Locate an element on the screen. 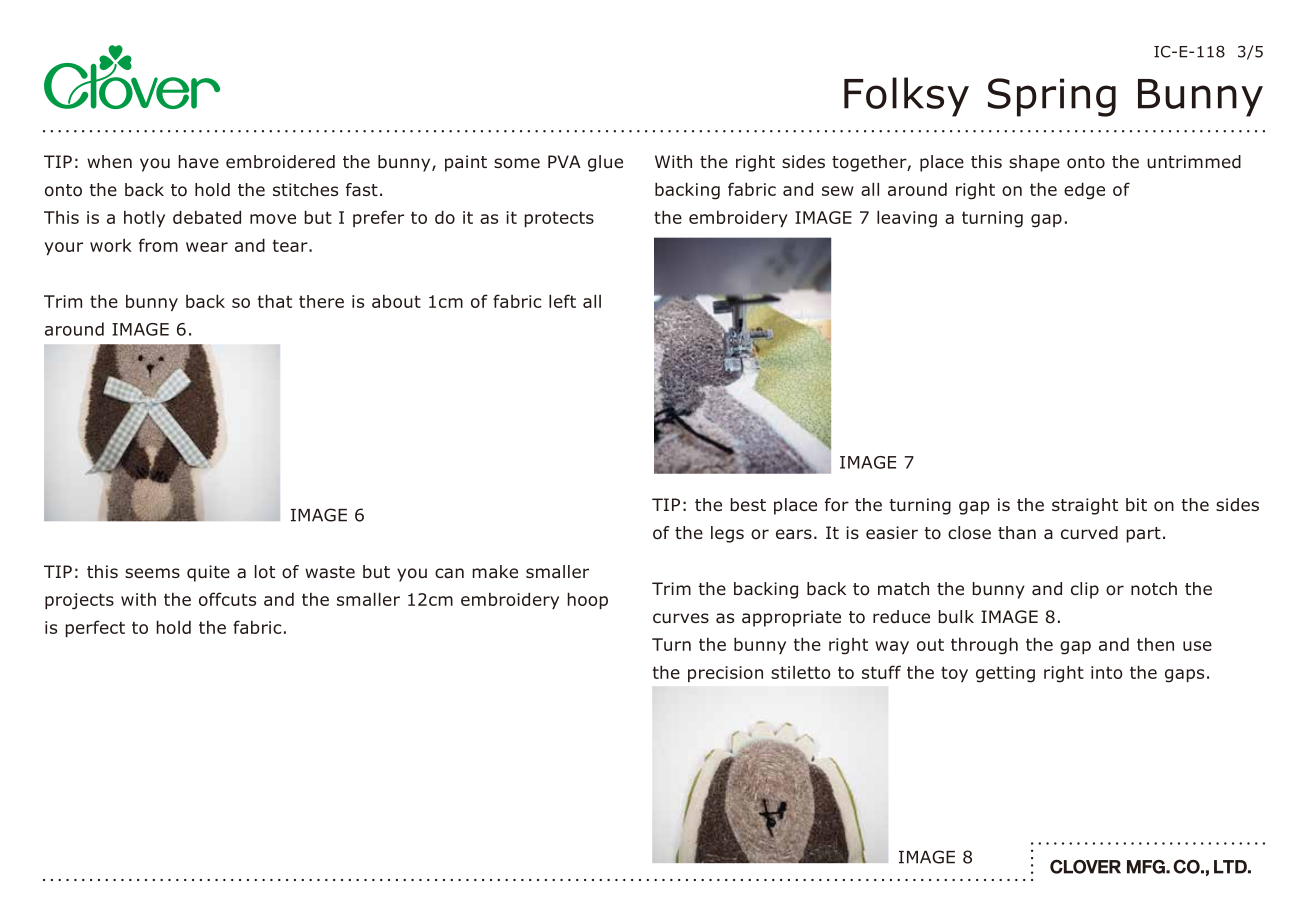 The height and width of the screenshot is (924, 1308). perfect is located at coordinates (95, 628).
